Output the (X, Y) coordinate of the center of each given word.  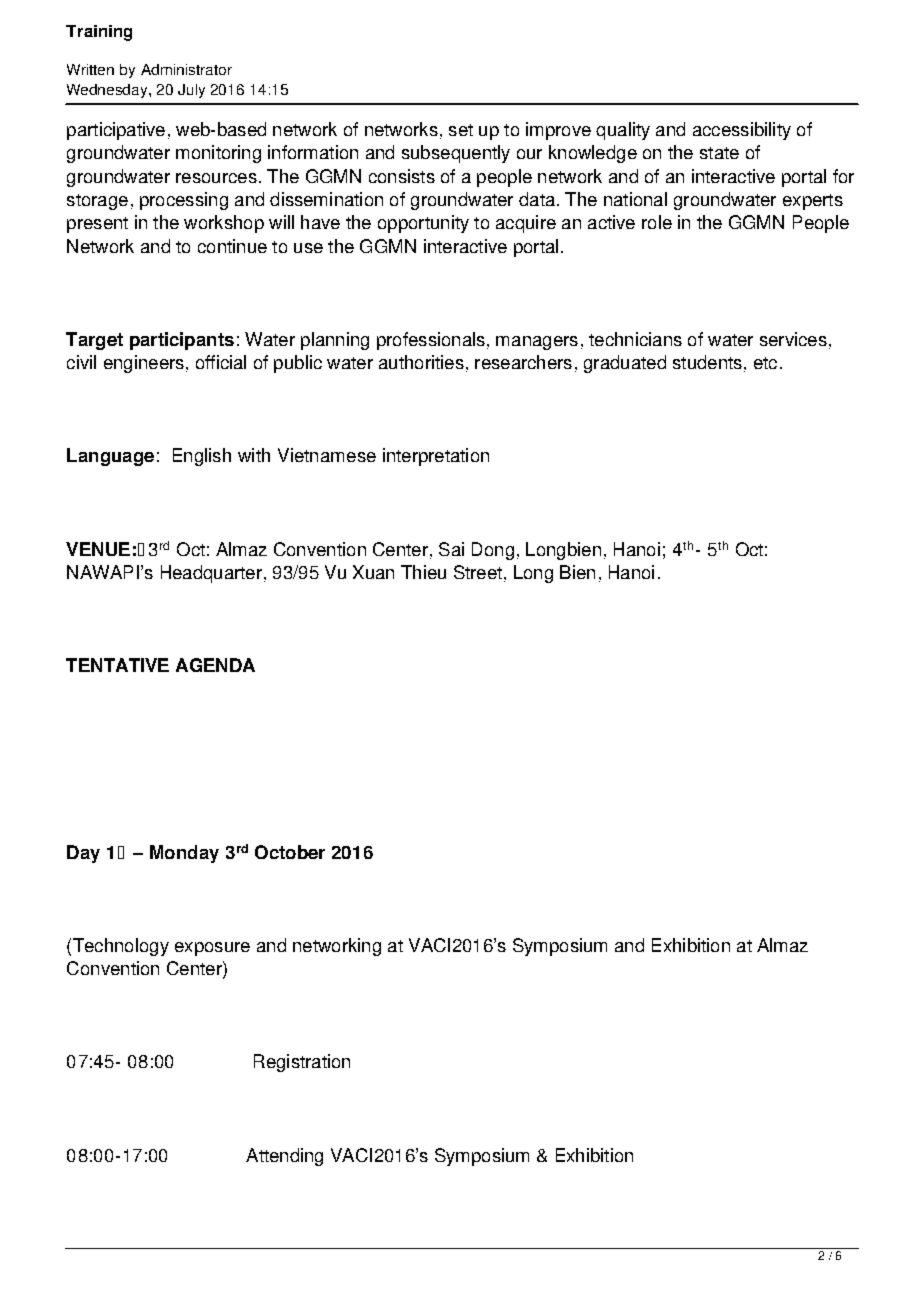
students (707, 362)
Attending (284, 1157)
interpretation (436, 457)
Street (478, 572)
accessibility (742, 131)
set (461, 130)
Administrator (186, 69)
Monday (184, 854)
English (202, 457)
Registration (302, 1063)
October (290, 852)
